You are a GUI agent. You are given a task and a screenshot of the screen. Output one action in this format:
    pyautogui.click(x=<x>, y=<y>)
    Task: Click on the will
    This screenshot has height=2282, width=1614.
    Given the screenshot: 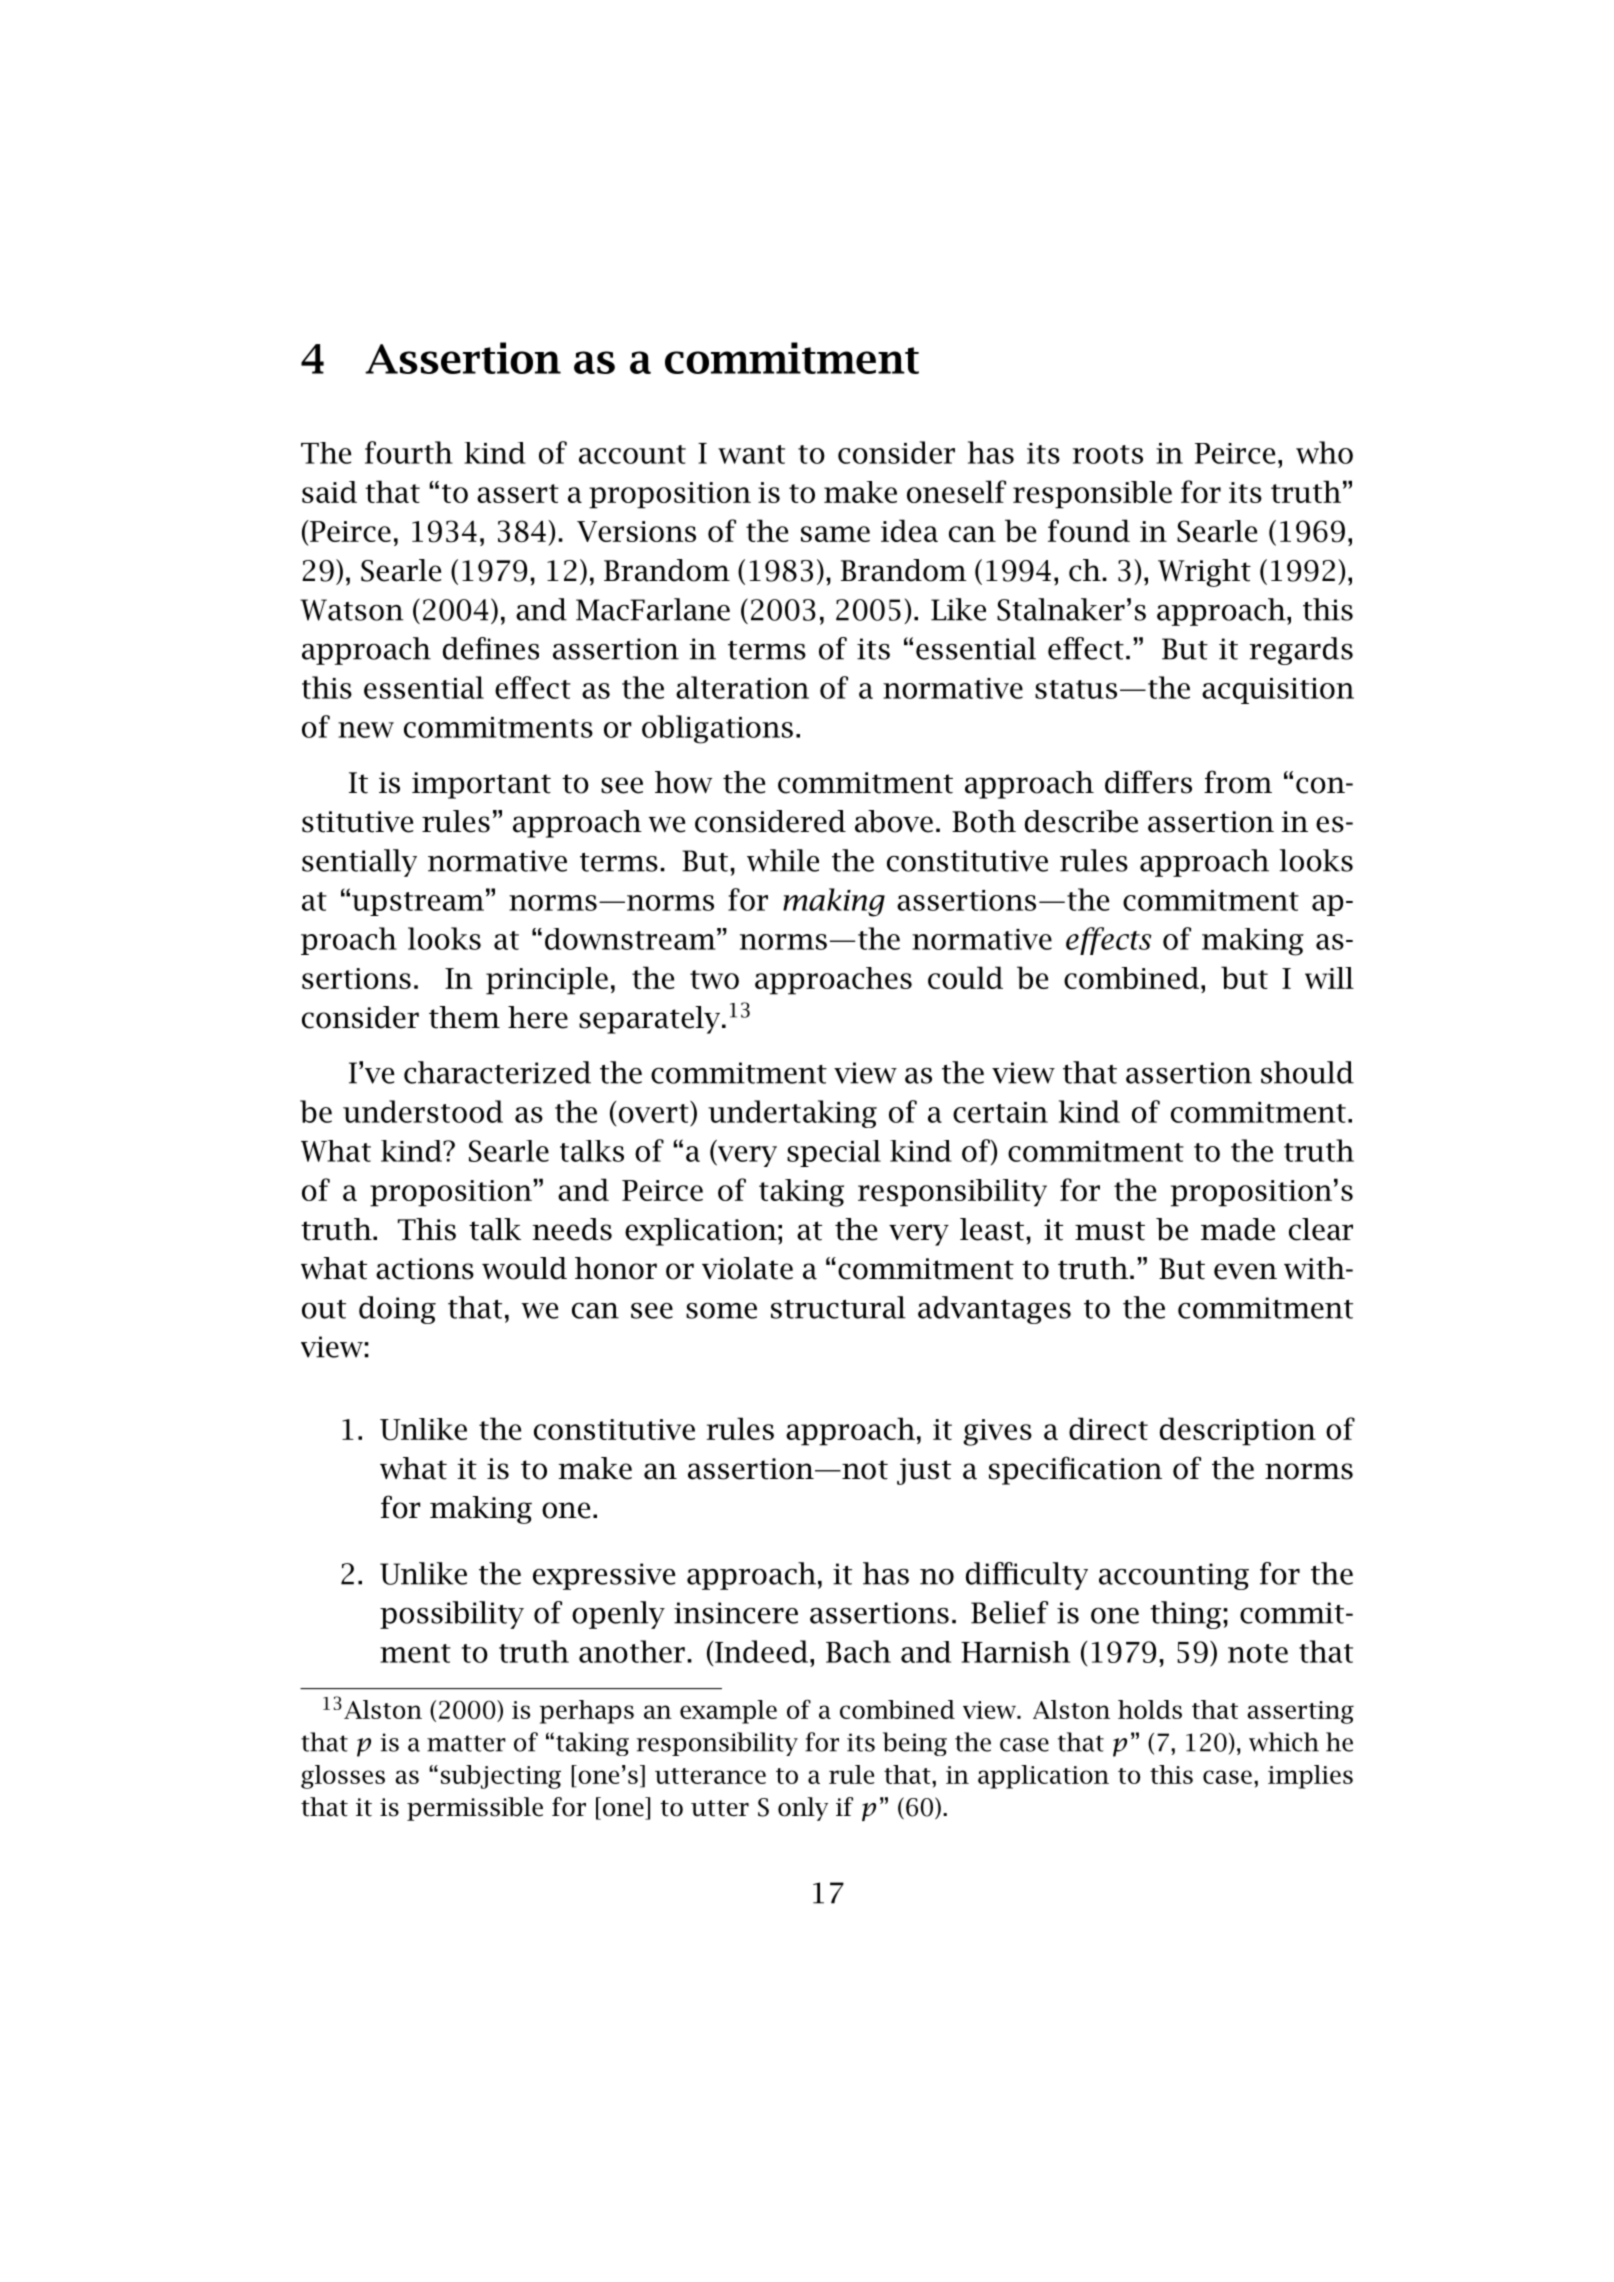 What is the action you would take?
    pyautogui.click(x=1329, y=978)
